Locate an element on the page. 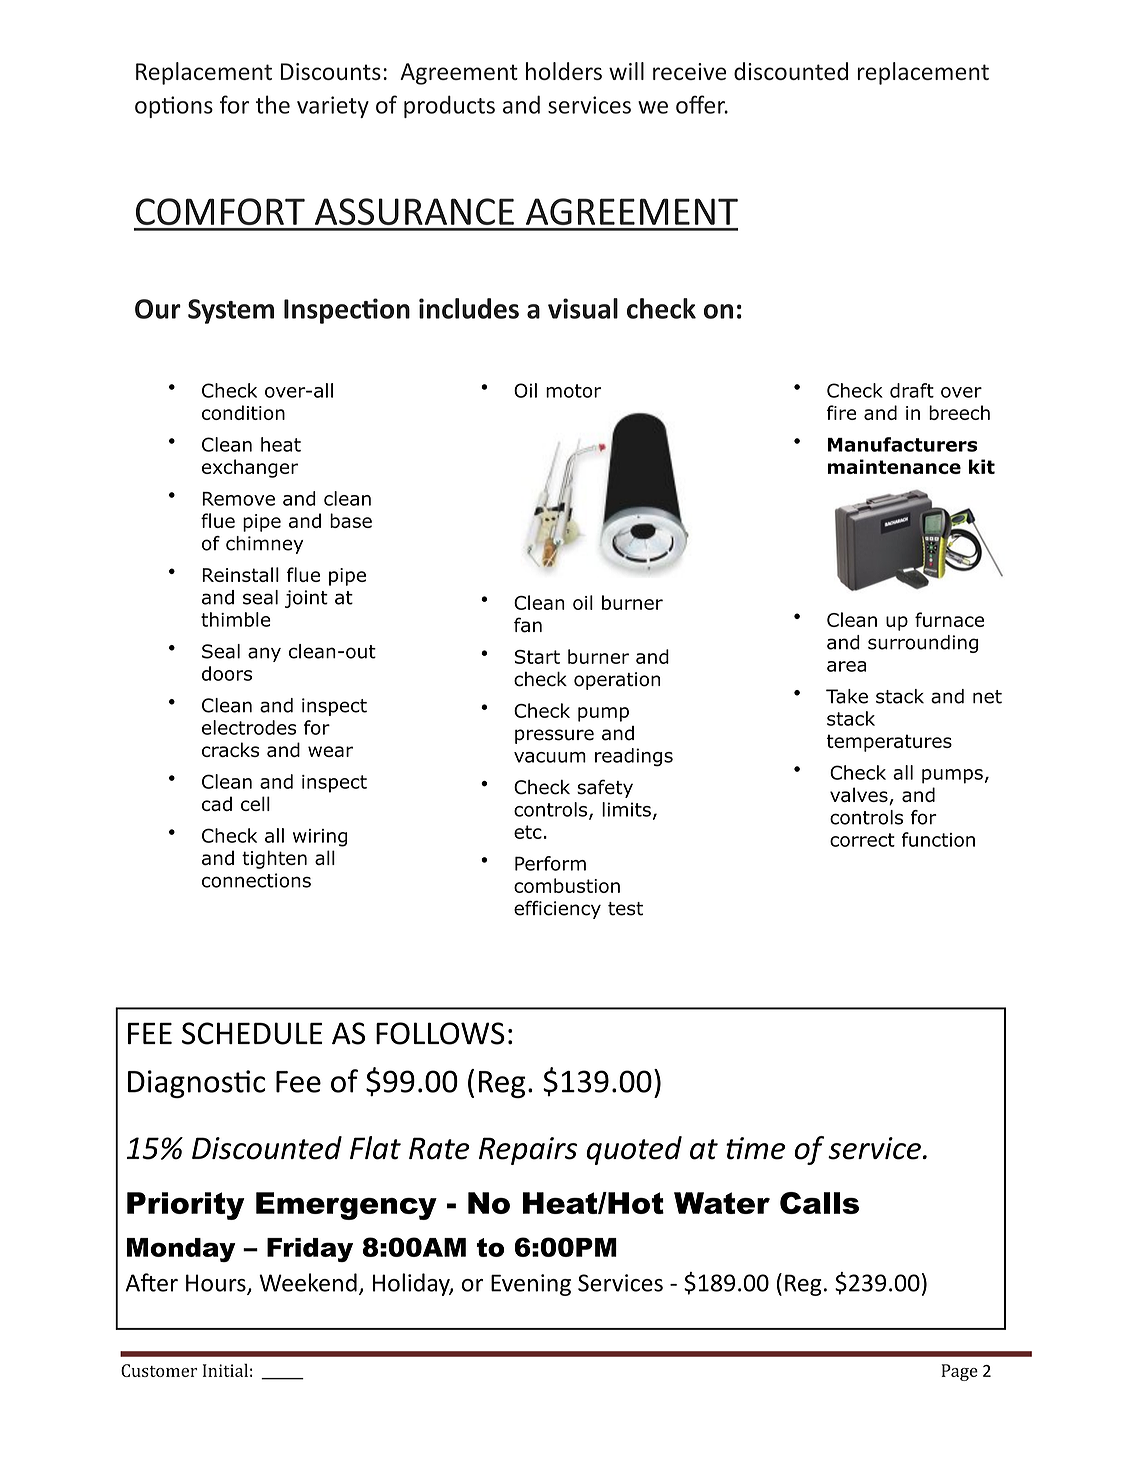 The image size is (1139, 1475). fan is located at coordinates (528, 625).
